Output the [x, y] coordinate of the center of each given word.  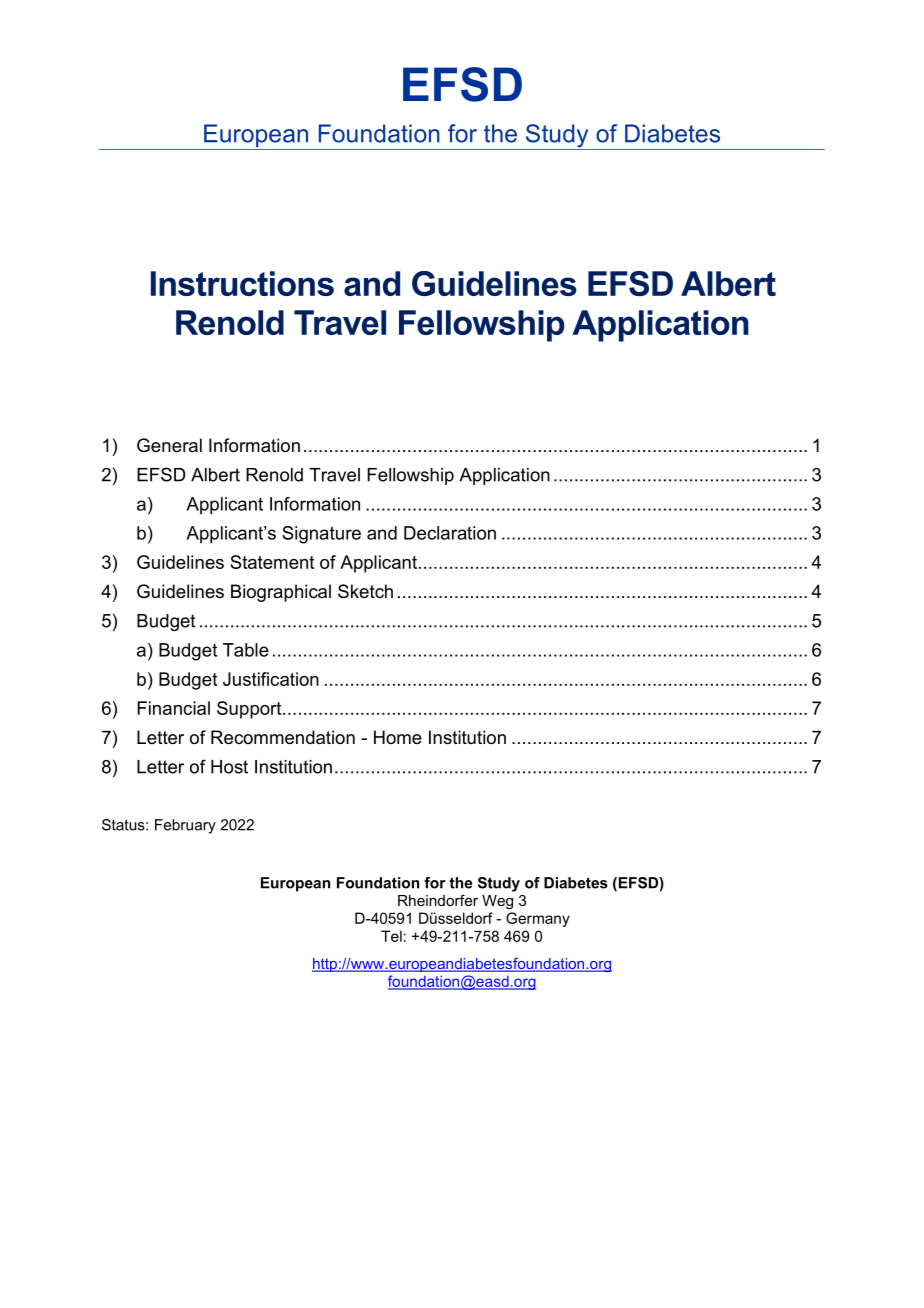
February [185, 826]
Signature [321, 535]
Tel [391, 936]
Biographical [281, 593]
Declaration [450, 533]
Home [398, 737]
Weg [497, 902]
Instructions [242, 283]
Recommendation [283, 737]
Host [229, 767]
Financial [173, 708]
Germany [538, 919]
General [169, 445]
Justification [271, 679]
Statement [272, 562]
